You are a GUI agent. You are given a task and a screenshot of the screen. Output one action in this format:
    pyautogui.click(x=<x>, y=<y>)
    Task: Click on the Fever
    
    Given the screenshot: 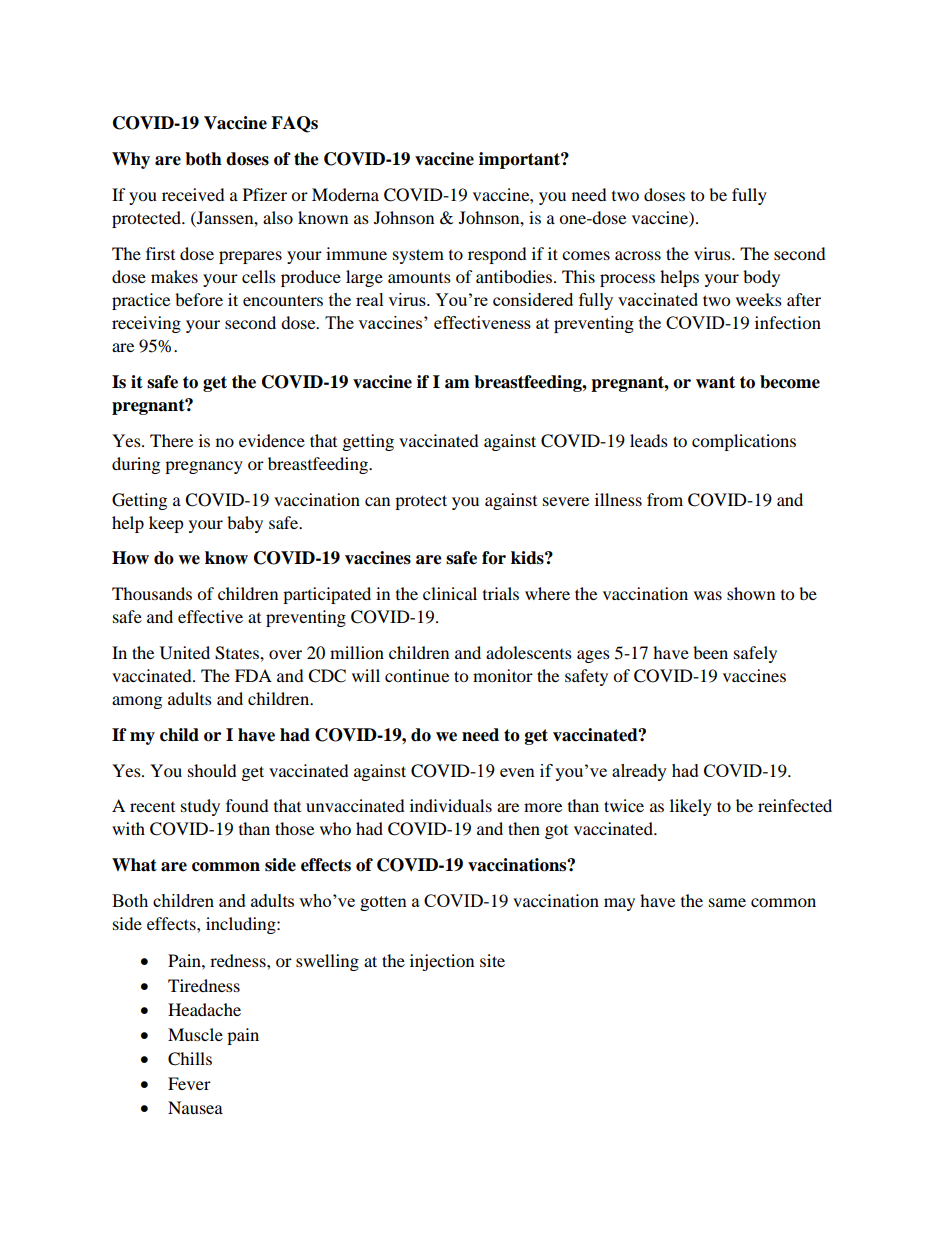 What is the action you would take?
    pyautogui.click(x=189, y=1083)
